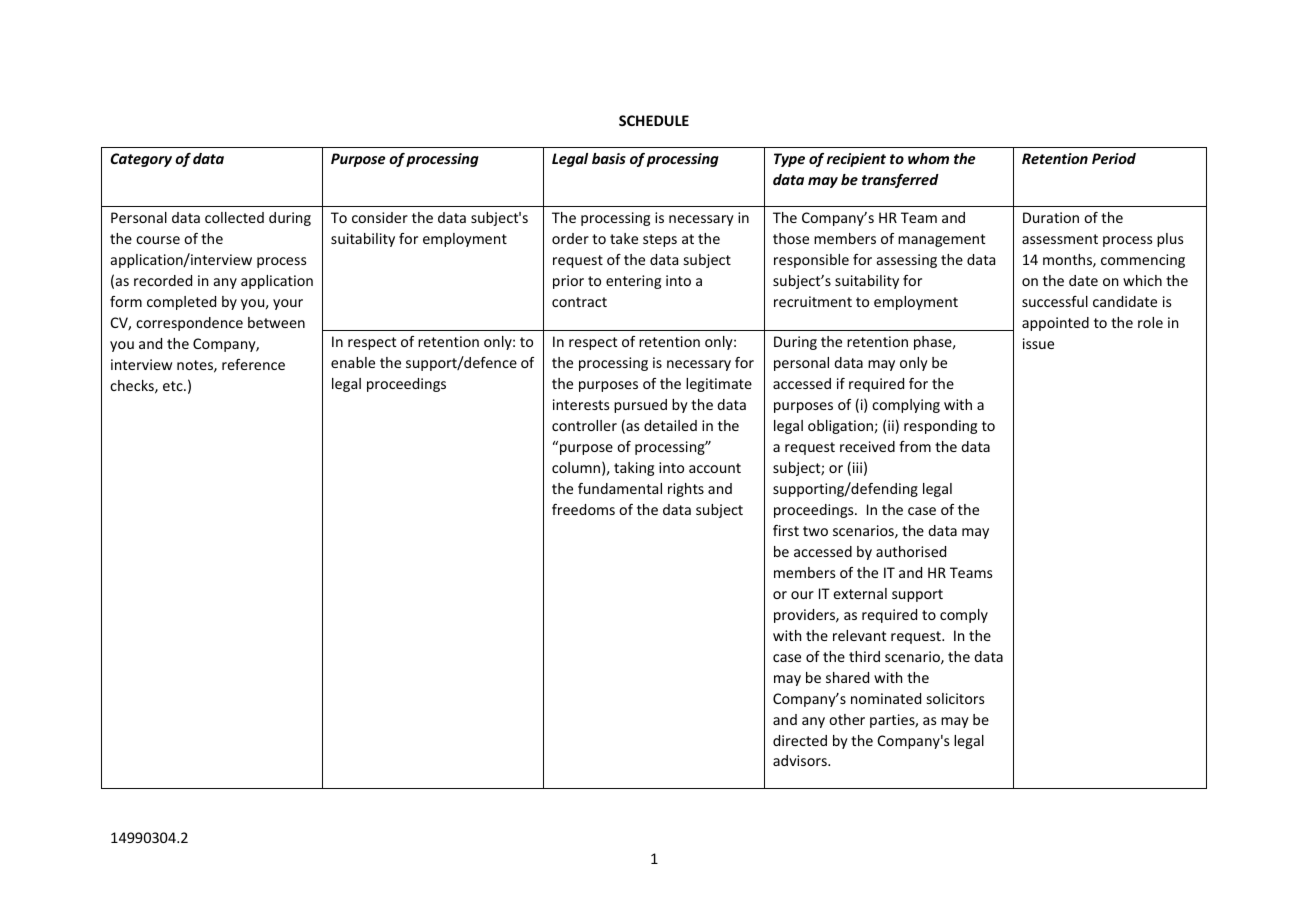  Describe the element at coordinates (1038, 343) in the screenshot. I see `issue` at that location.
